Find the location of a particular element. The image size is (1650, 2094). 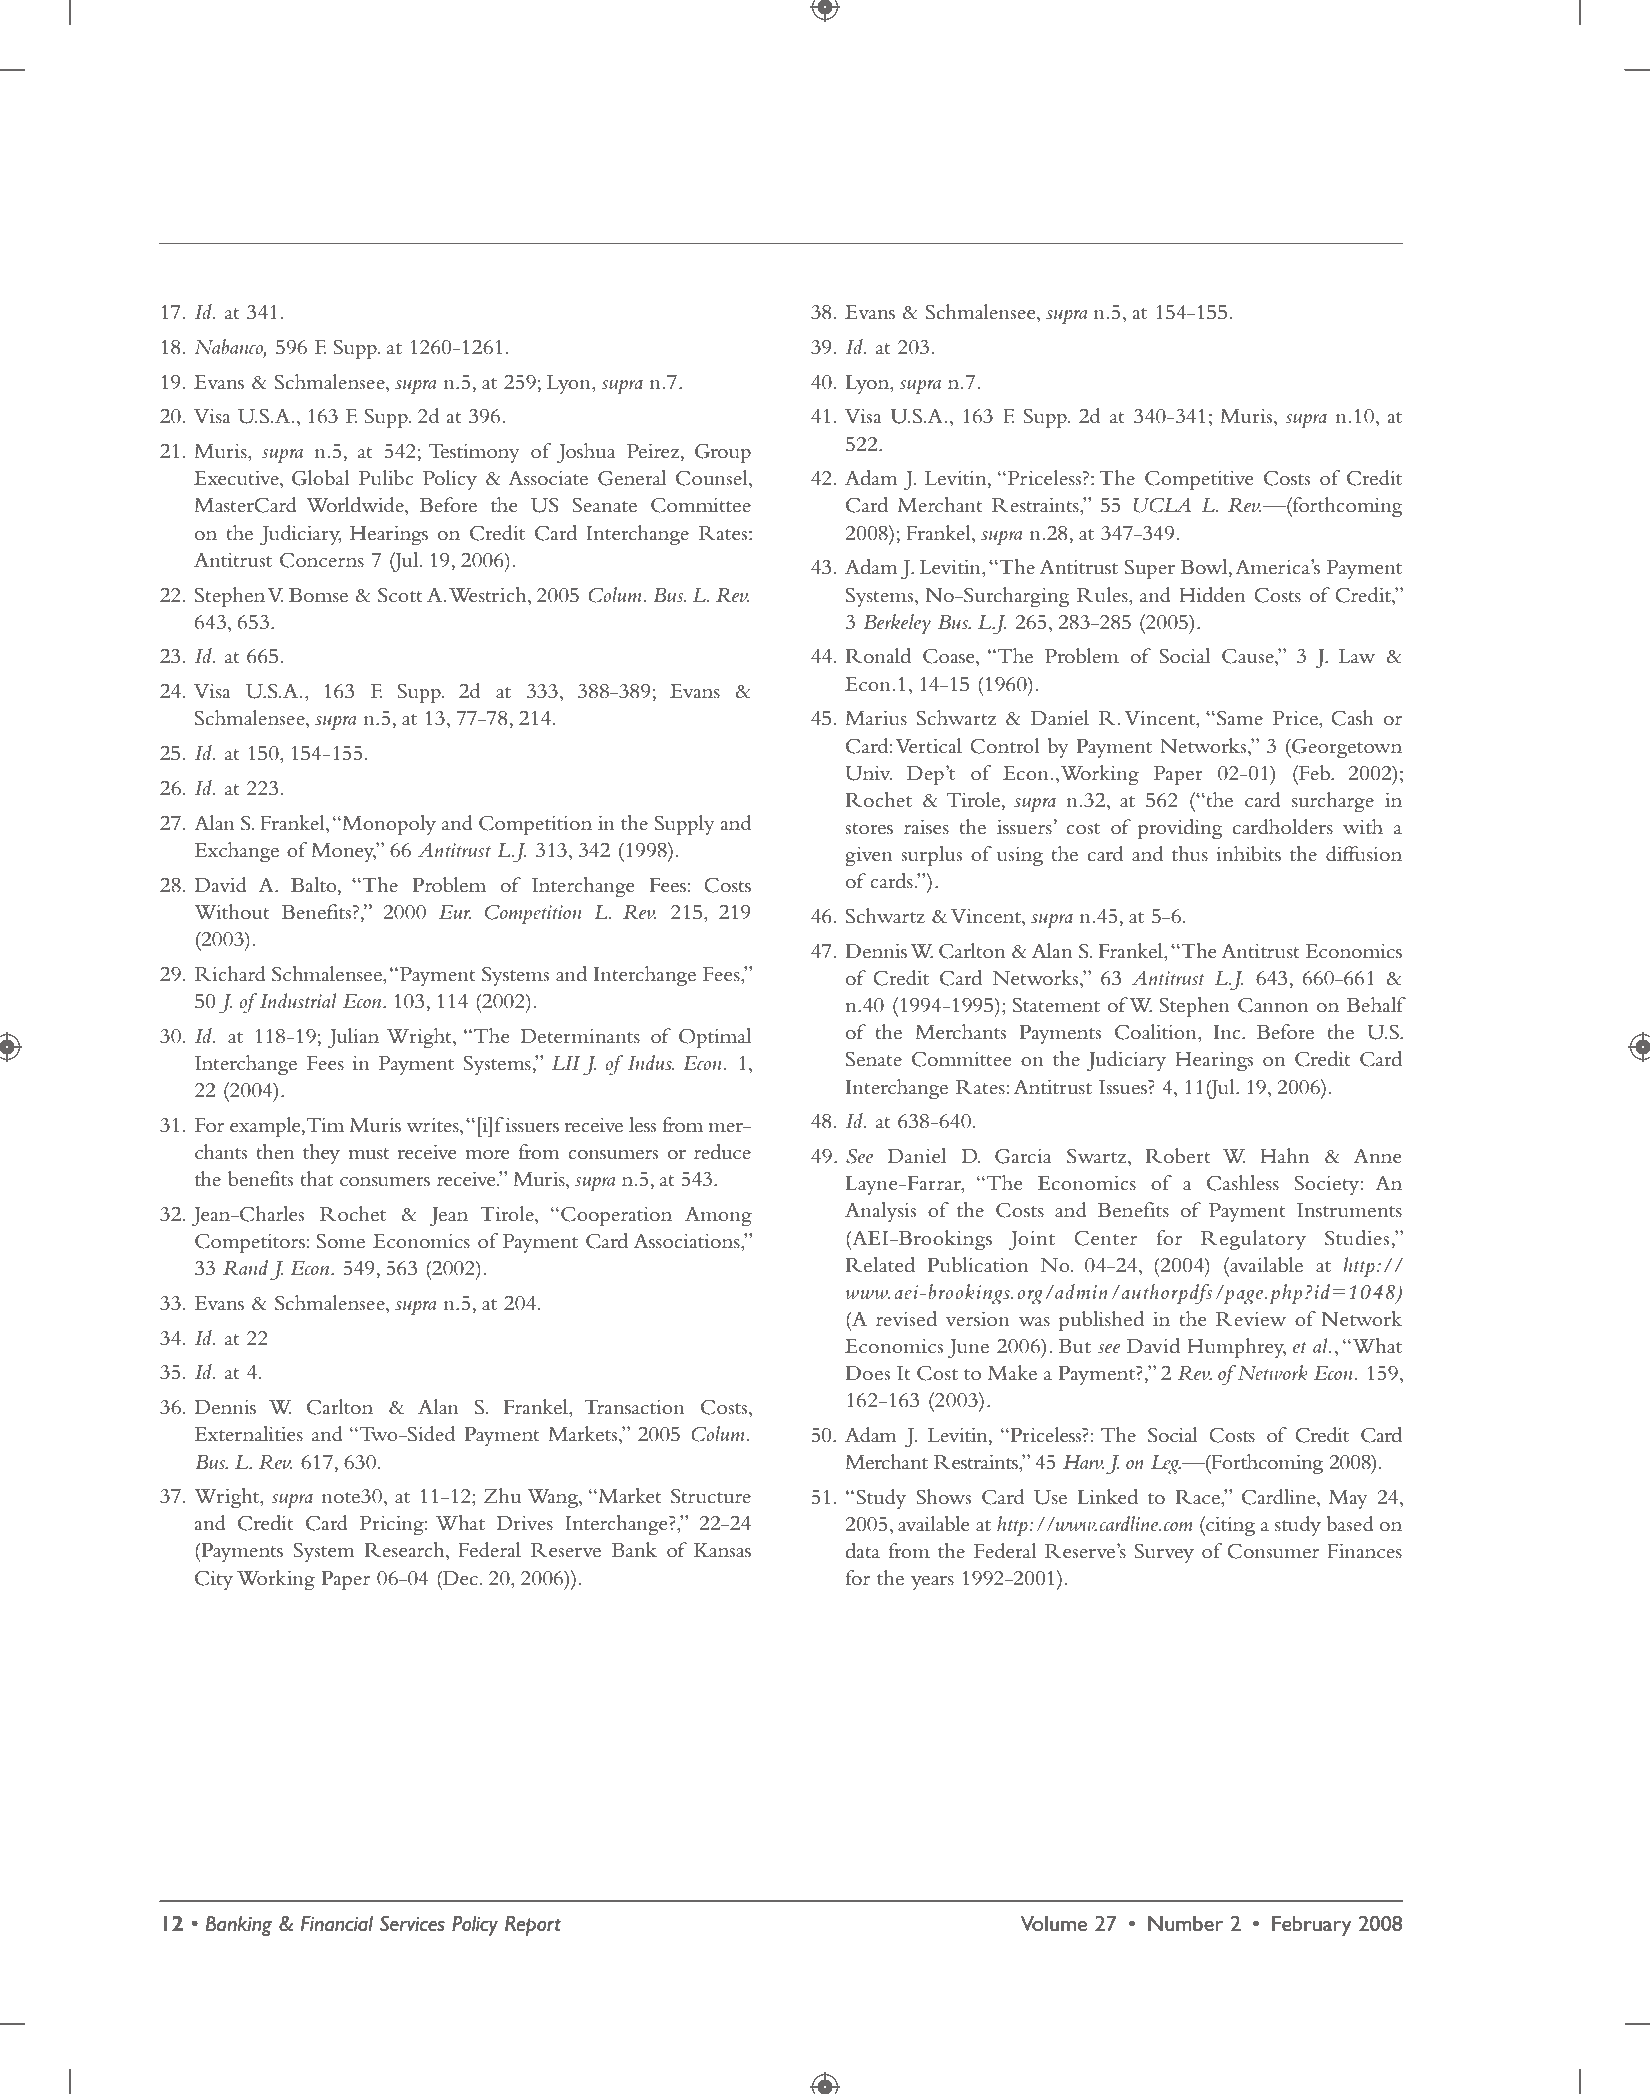

Competitive is located at coordinates (1199, 480).
